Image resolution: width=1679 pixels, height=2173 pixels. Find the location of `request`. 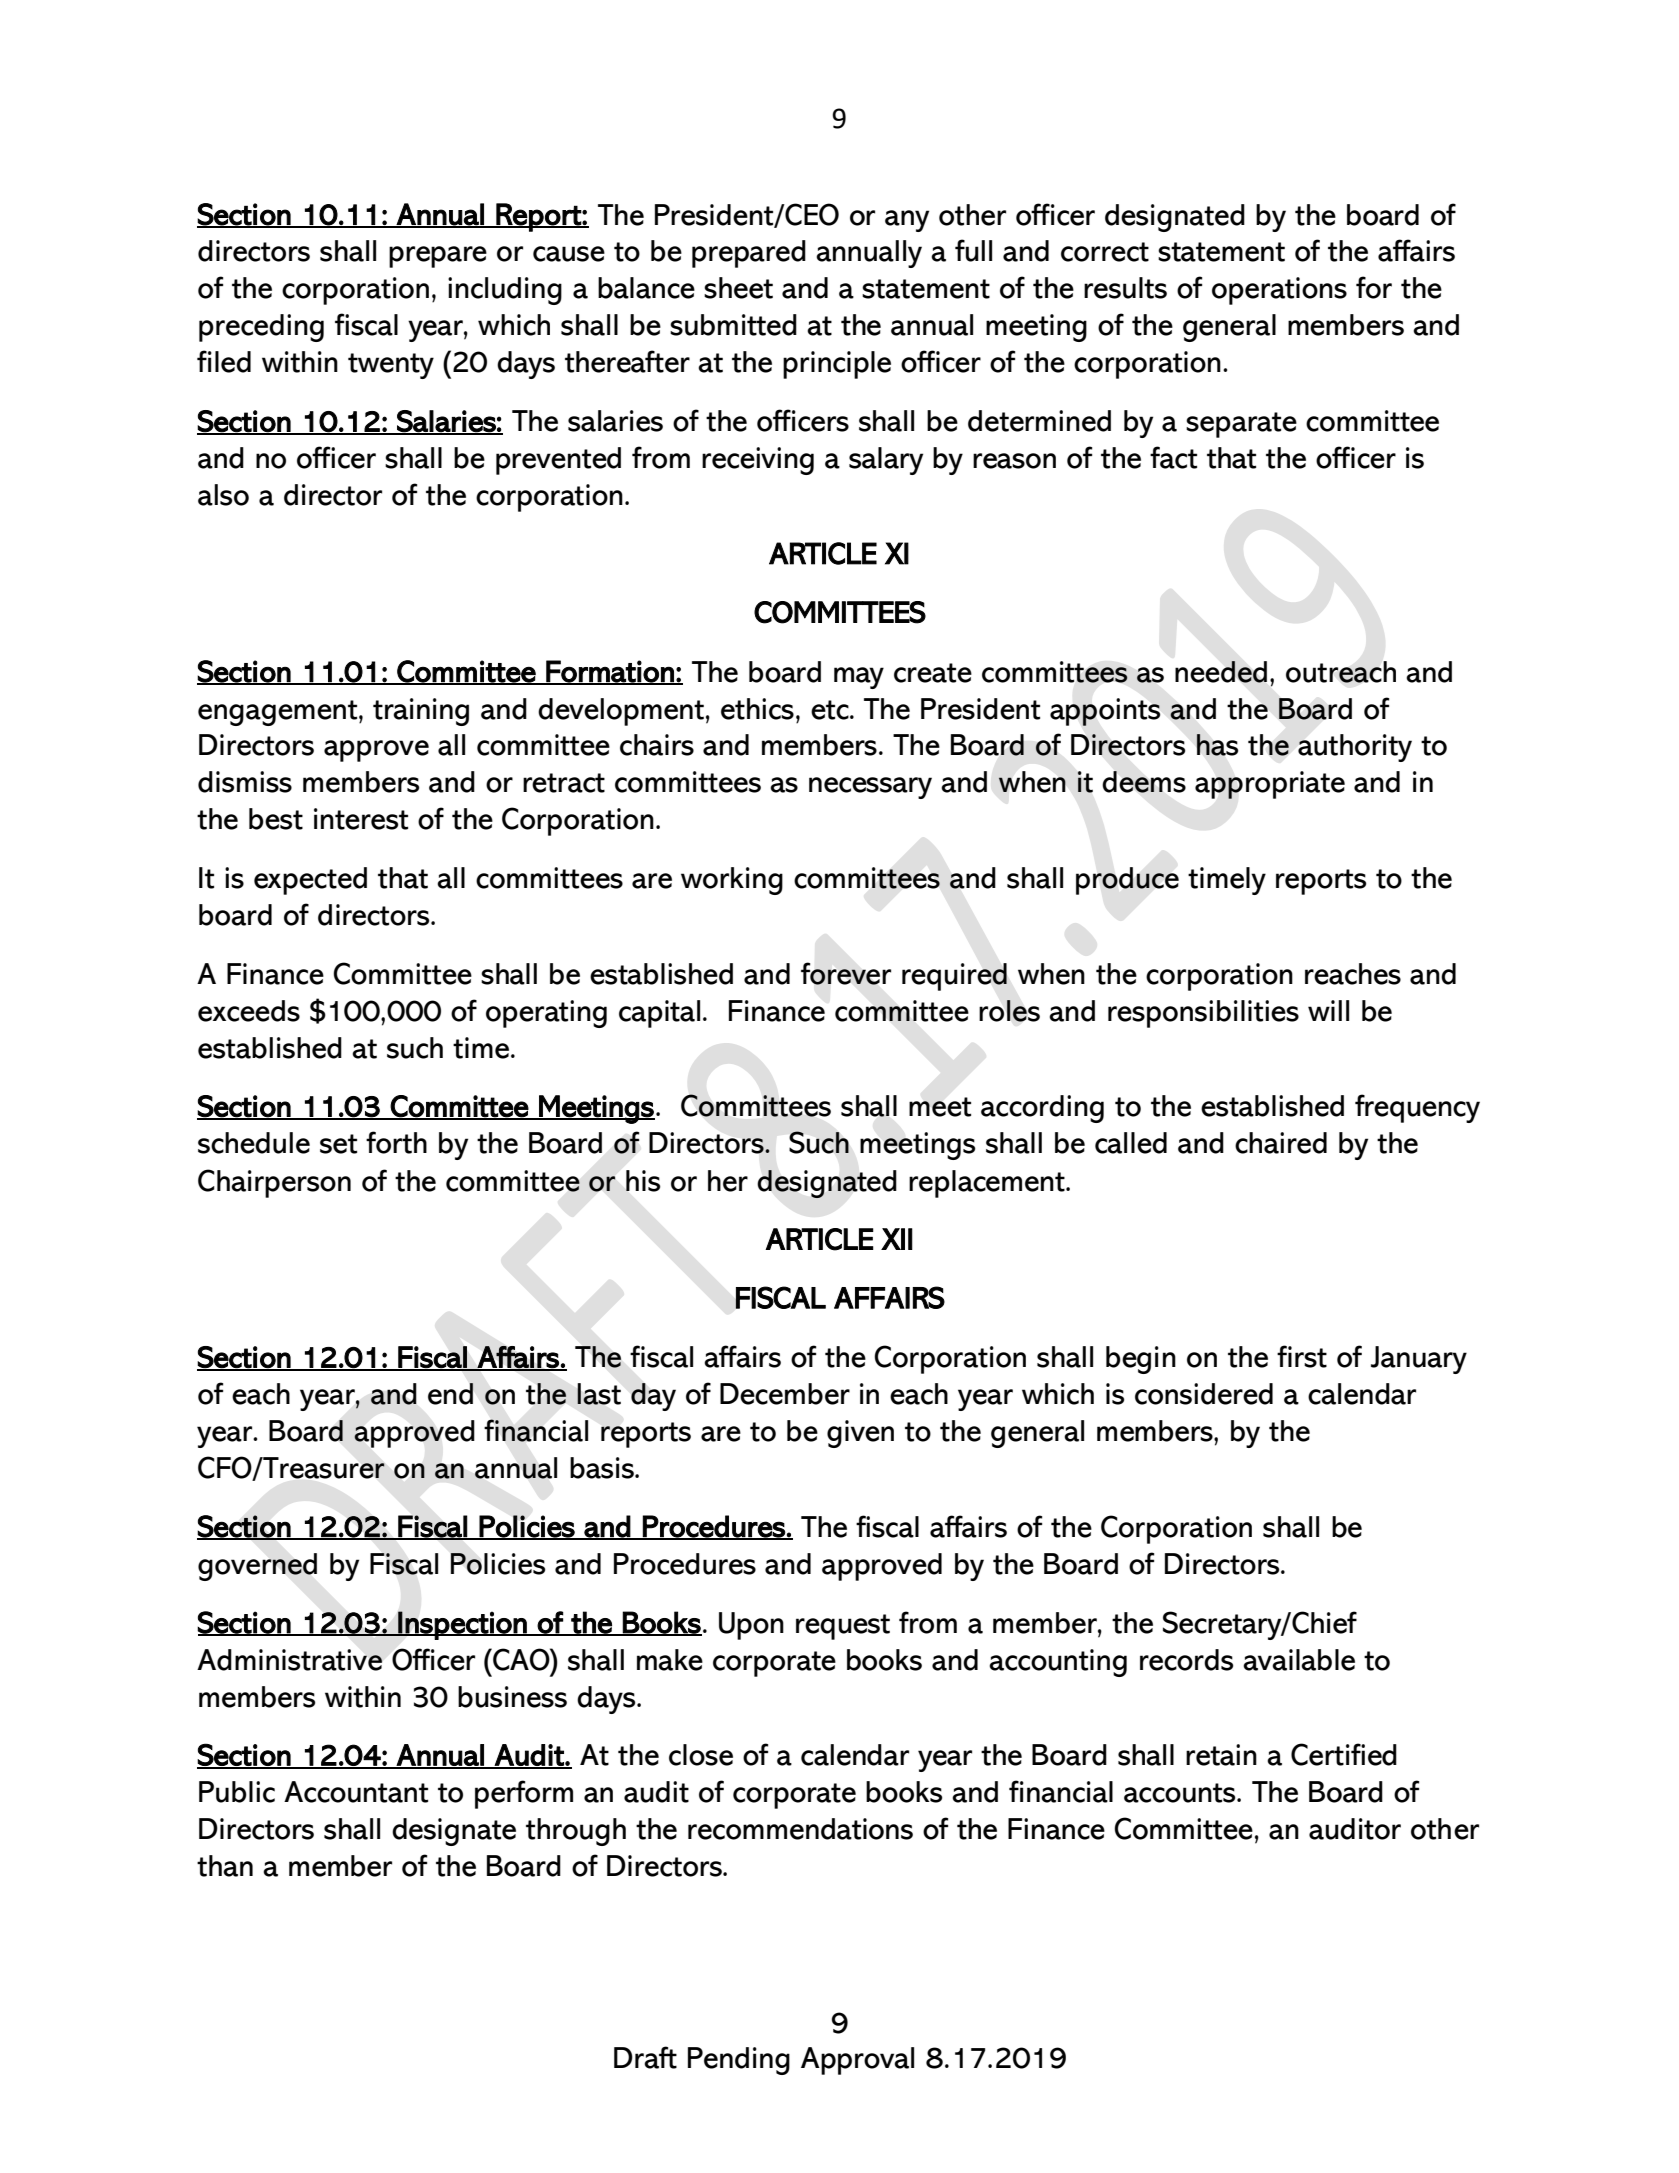

request is located at coordinates (843, 1627).
